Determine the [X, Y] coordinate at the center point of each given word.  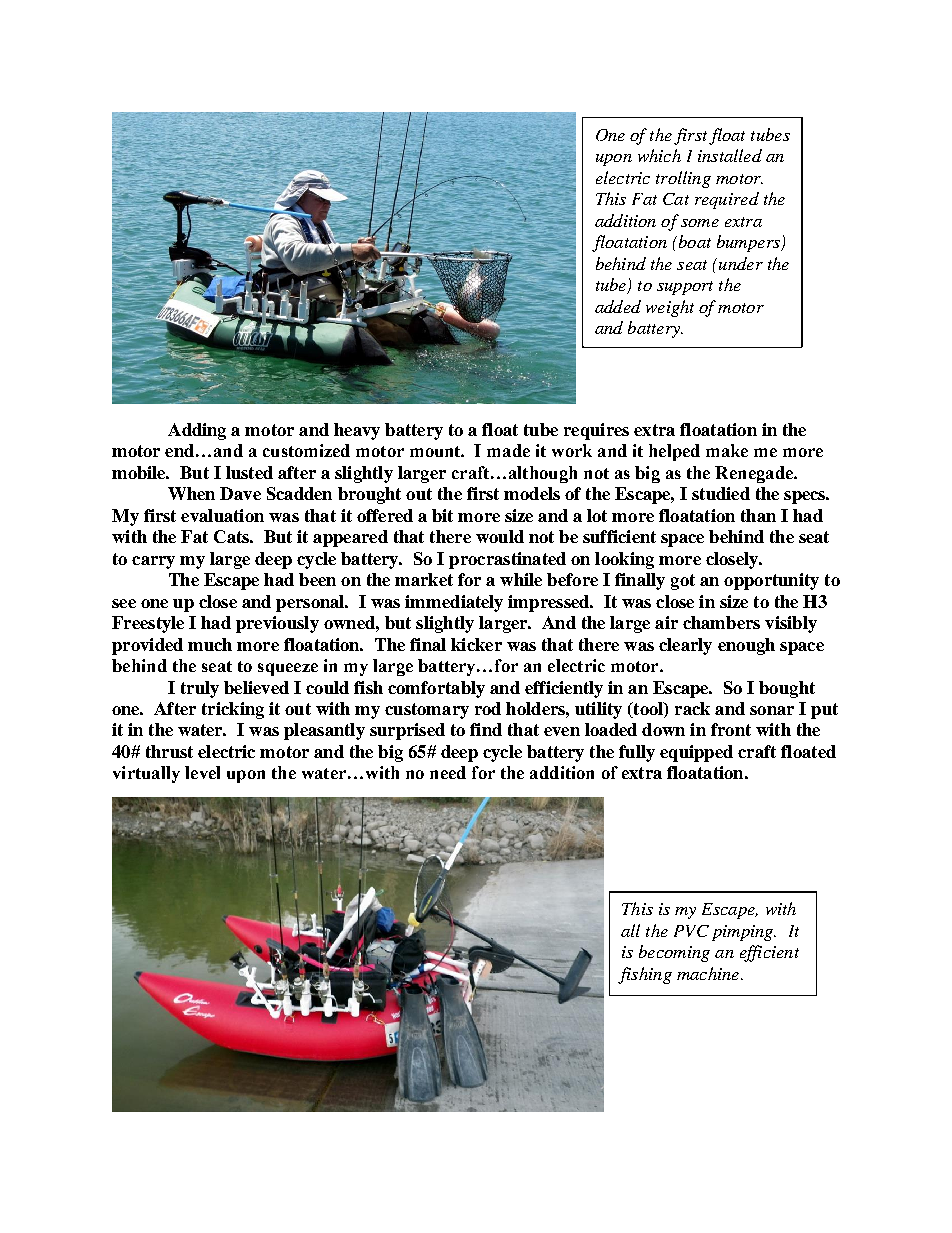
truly [200, 689]
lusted [249, 472]
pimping [744, 933]
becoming [674, 953]
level [202, 772]
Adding [197, 431]
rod [488, 708]
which [659, 155]
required [727, 200]
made [508, 450]
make [727, 450]
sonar [772, 710]
